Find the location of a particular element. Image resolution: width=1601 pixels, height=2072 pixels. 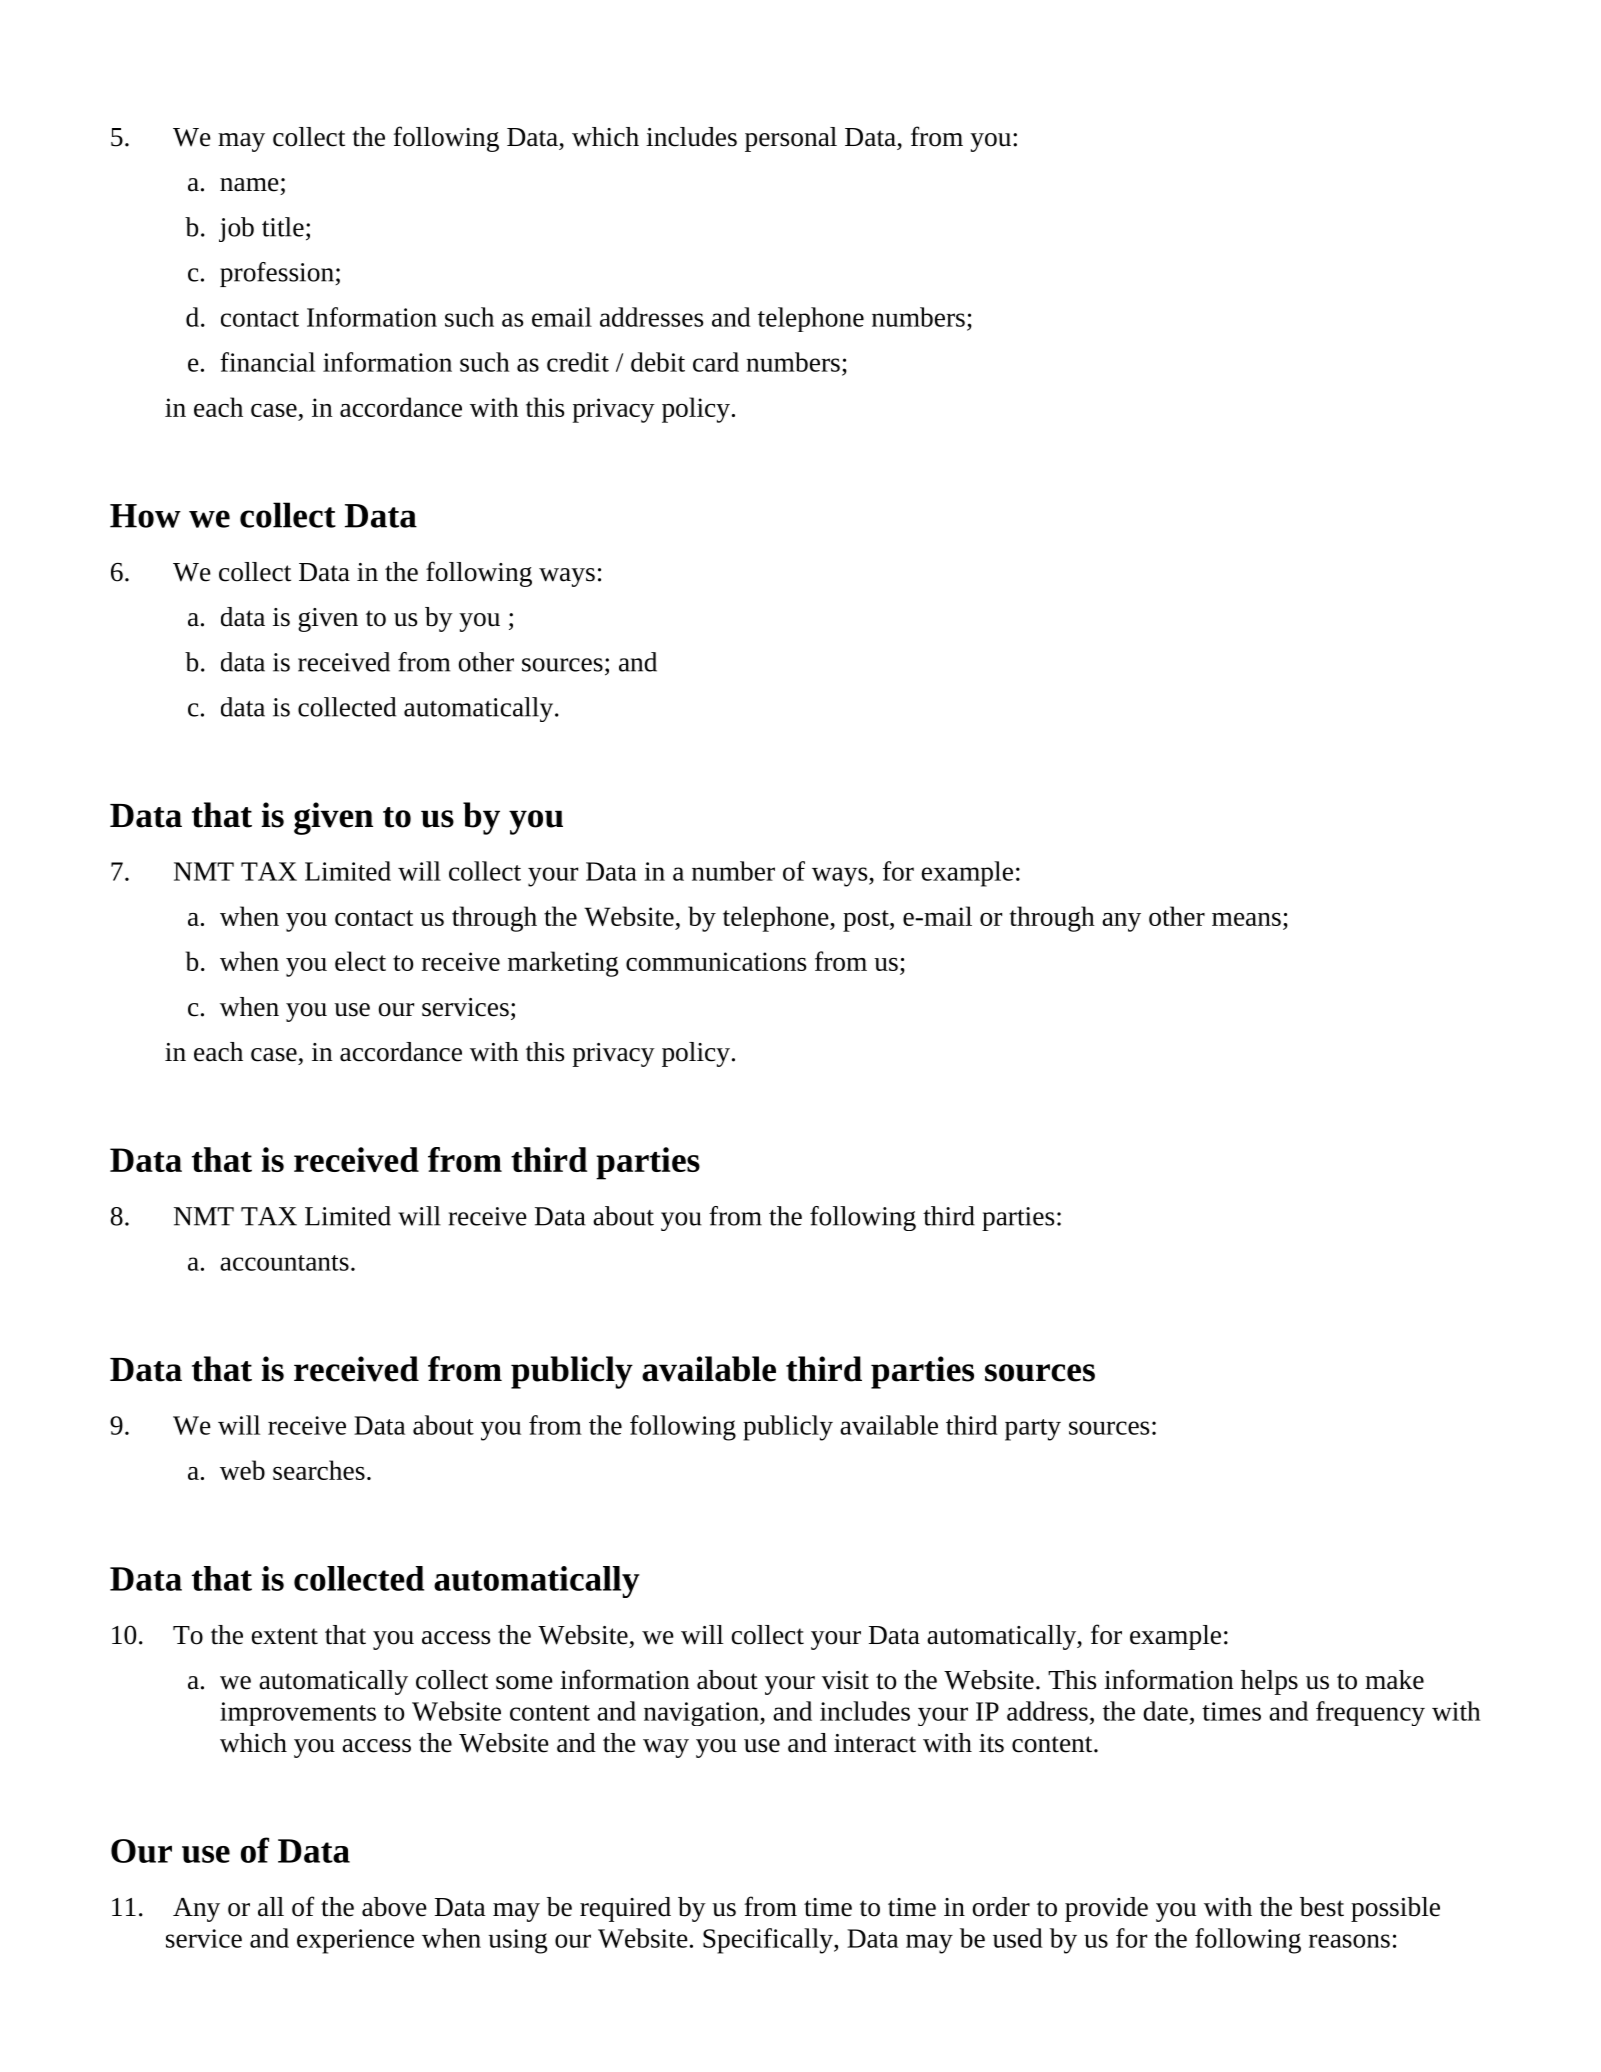

name is located at coordinates (249, 185).
